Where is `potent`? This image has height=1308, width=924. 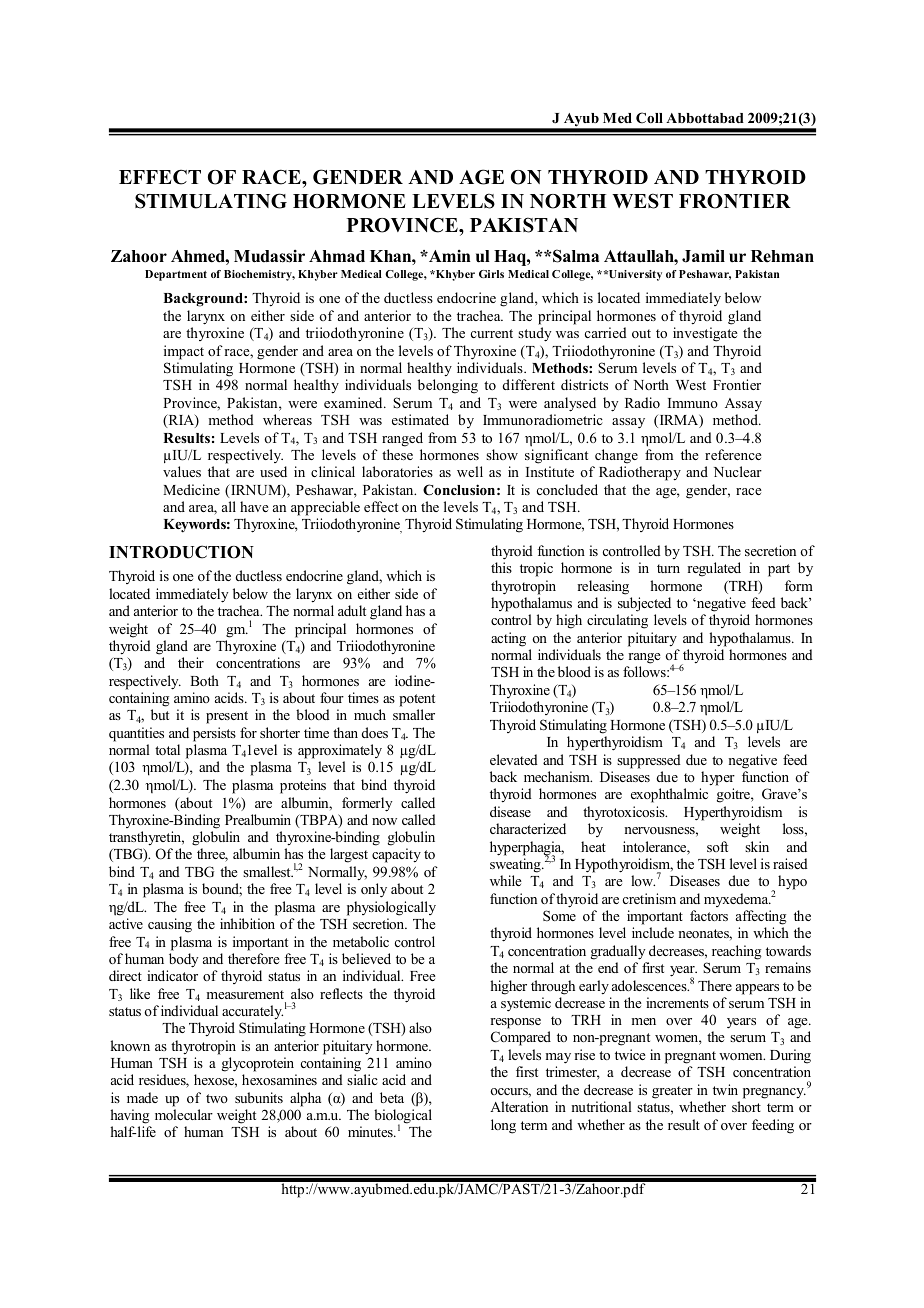
potent is located at coordinates (417, 700).
